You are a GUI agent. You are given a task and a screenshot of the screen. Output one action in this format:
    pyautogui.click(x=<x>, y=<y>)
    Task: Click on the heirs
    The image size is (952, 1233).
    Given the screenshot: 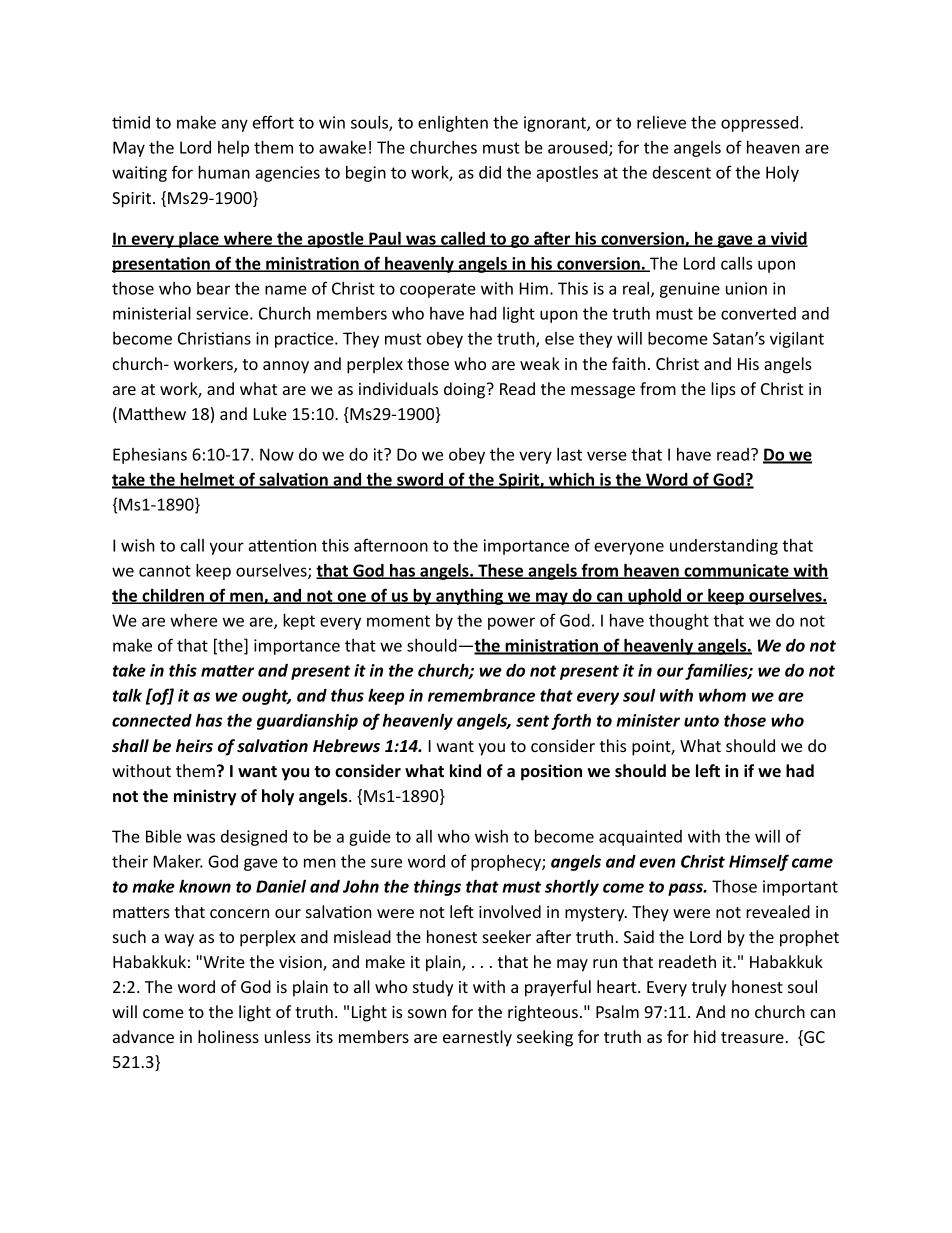 What is the action you would take?
    pyautogui.click(x=194, y=746)
